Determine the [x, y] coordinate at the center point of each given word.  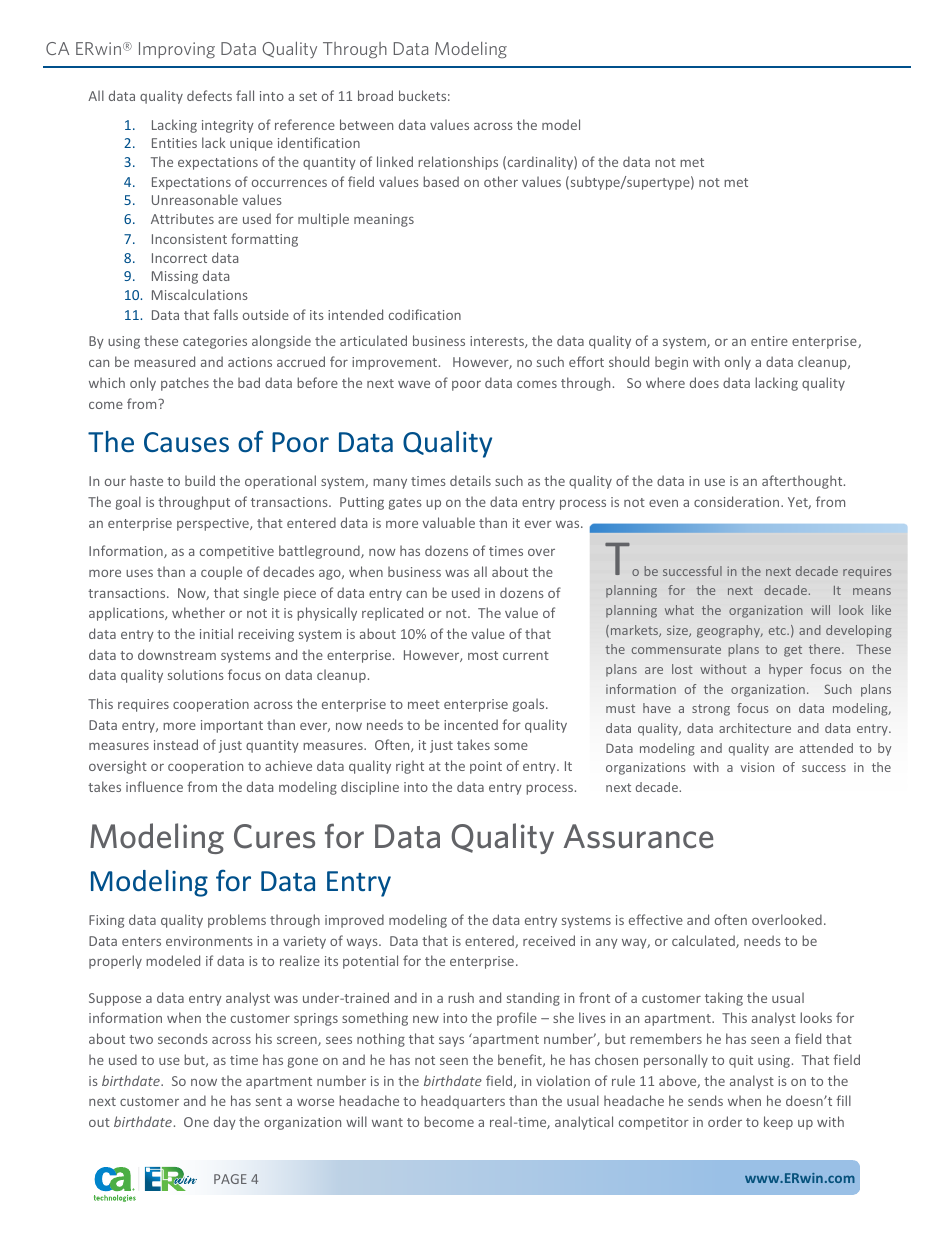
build [200, 480]
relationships [458, 163]
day [225, 1123]
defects [209, 95]
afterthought [803, 482]
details [470, 480]
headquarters [463, 1102]
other [501, 181]
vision [757, 767]
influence [154, 786]
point [486, 767]
